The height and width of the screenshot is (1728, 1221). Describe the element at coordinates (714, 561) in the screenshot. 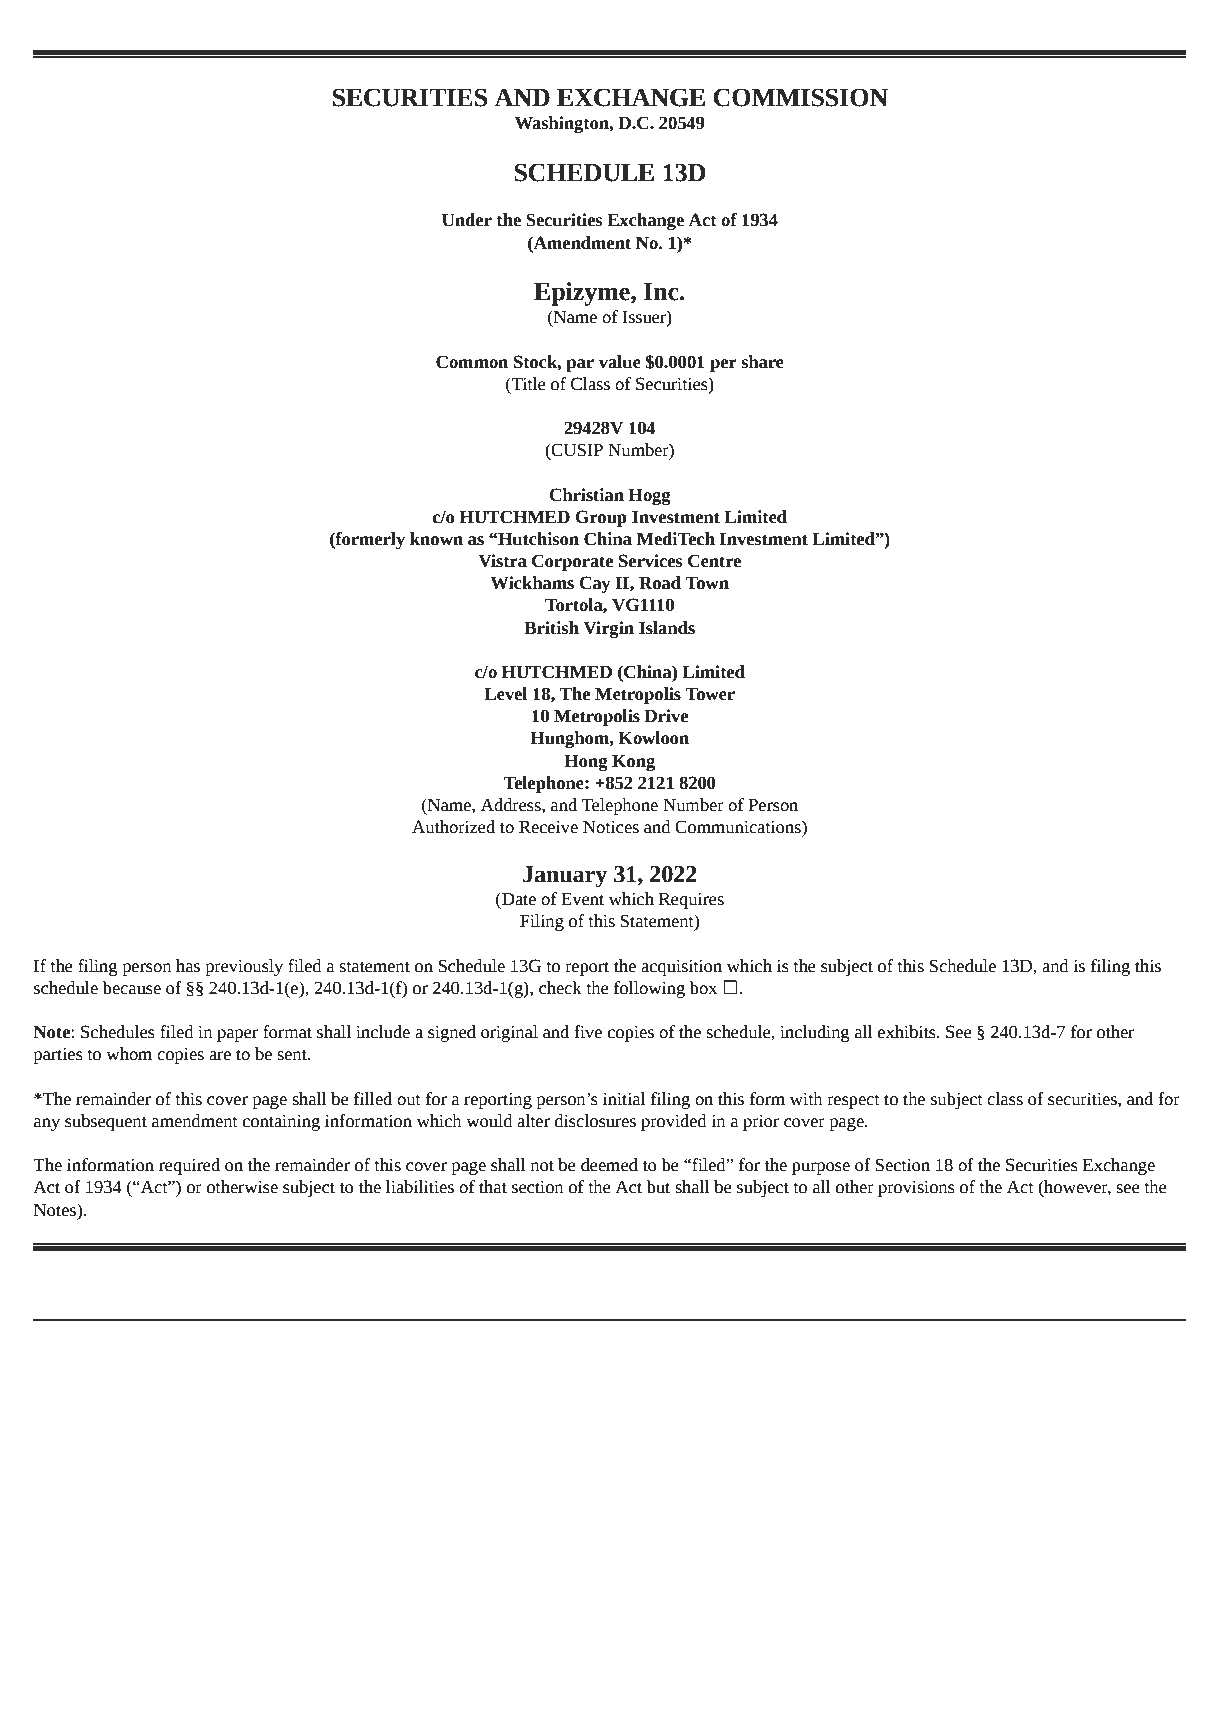

I see `Centre` at that location.
